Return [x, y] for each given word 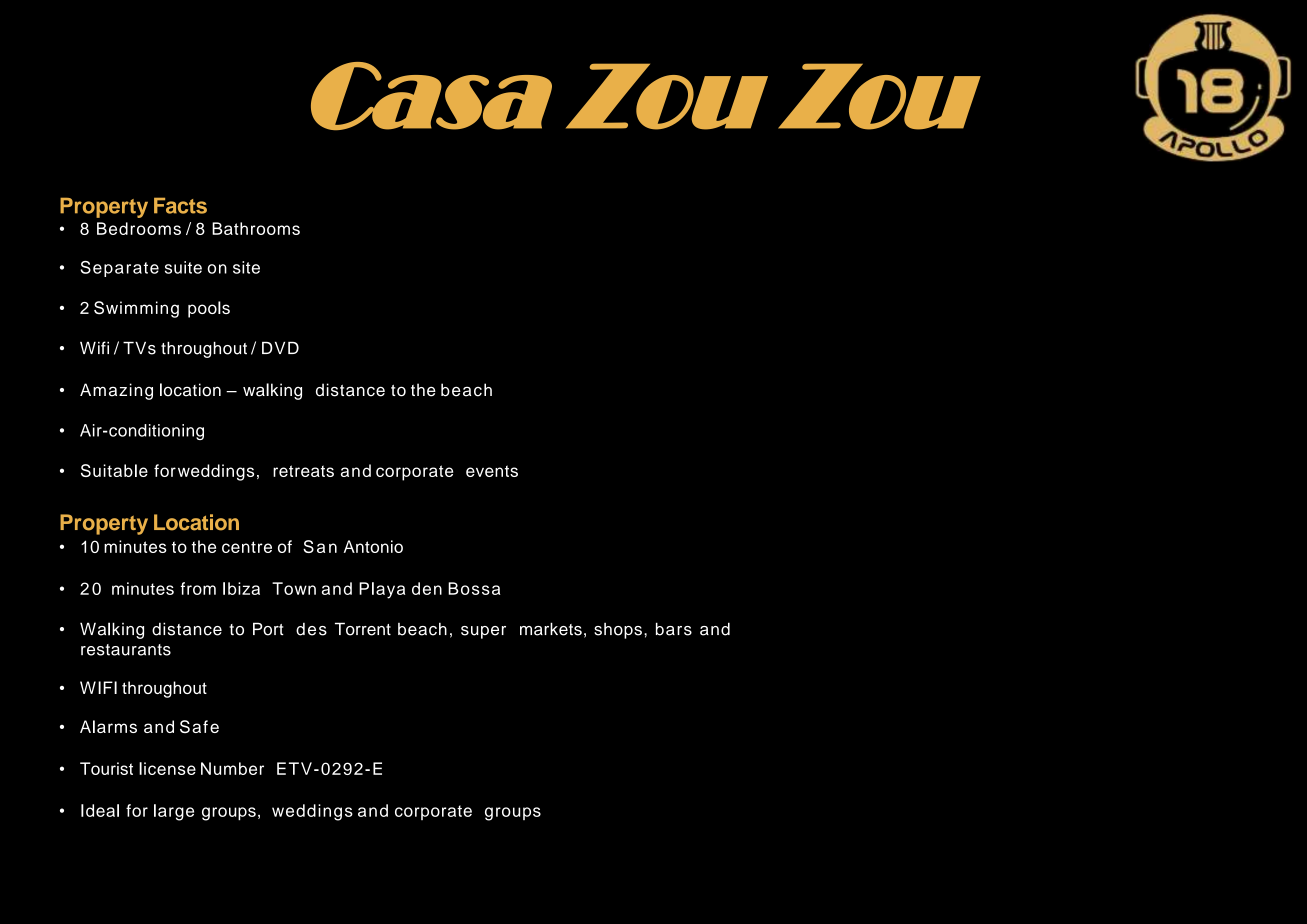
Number [232, 768]
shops [618, 631]
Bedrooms [139, 228]
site [246, 267]
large [174, 812]
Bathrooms [256, 228]
